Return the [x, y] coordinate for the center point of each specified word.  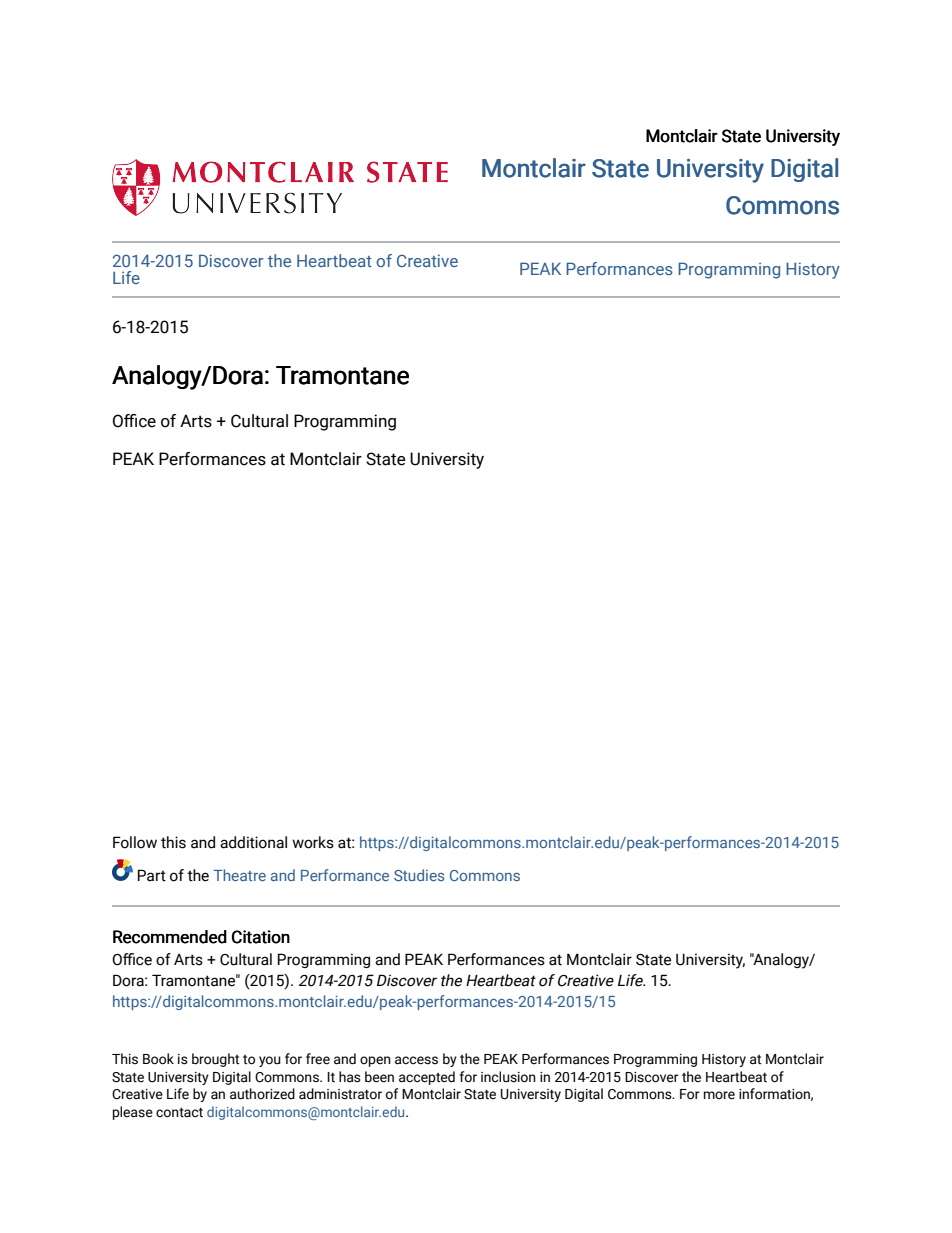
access [416, 1060]
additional [253, 842]
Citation [261, 937]
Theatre [239, 875]
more [719, 1095]
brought [215, 1060]
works [313, 842]
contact [179, 1113]
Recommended [170, 937]
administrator [340, 1094]
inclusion [508, 1077]
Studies [419, 875]
